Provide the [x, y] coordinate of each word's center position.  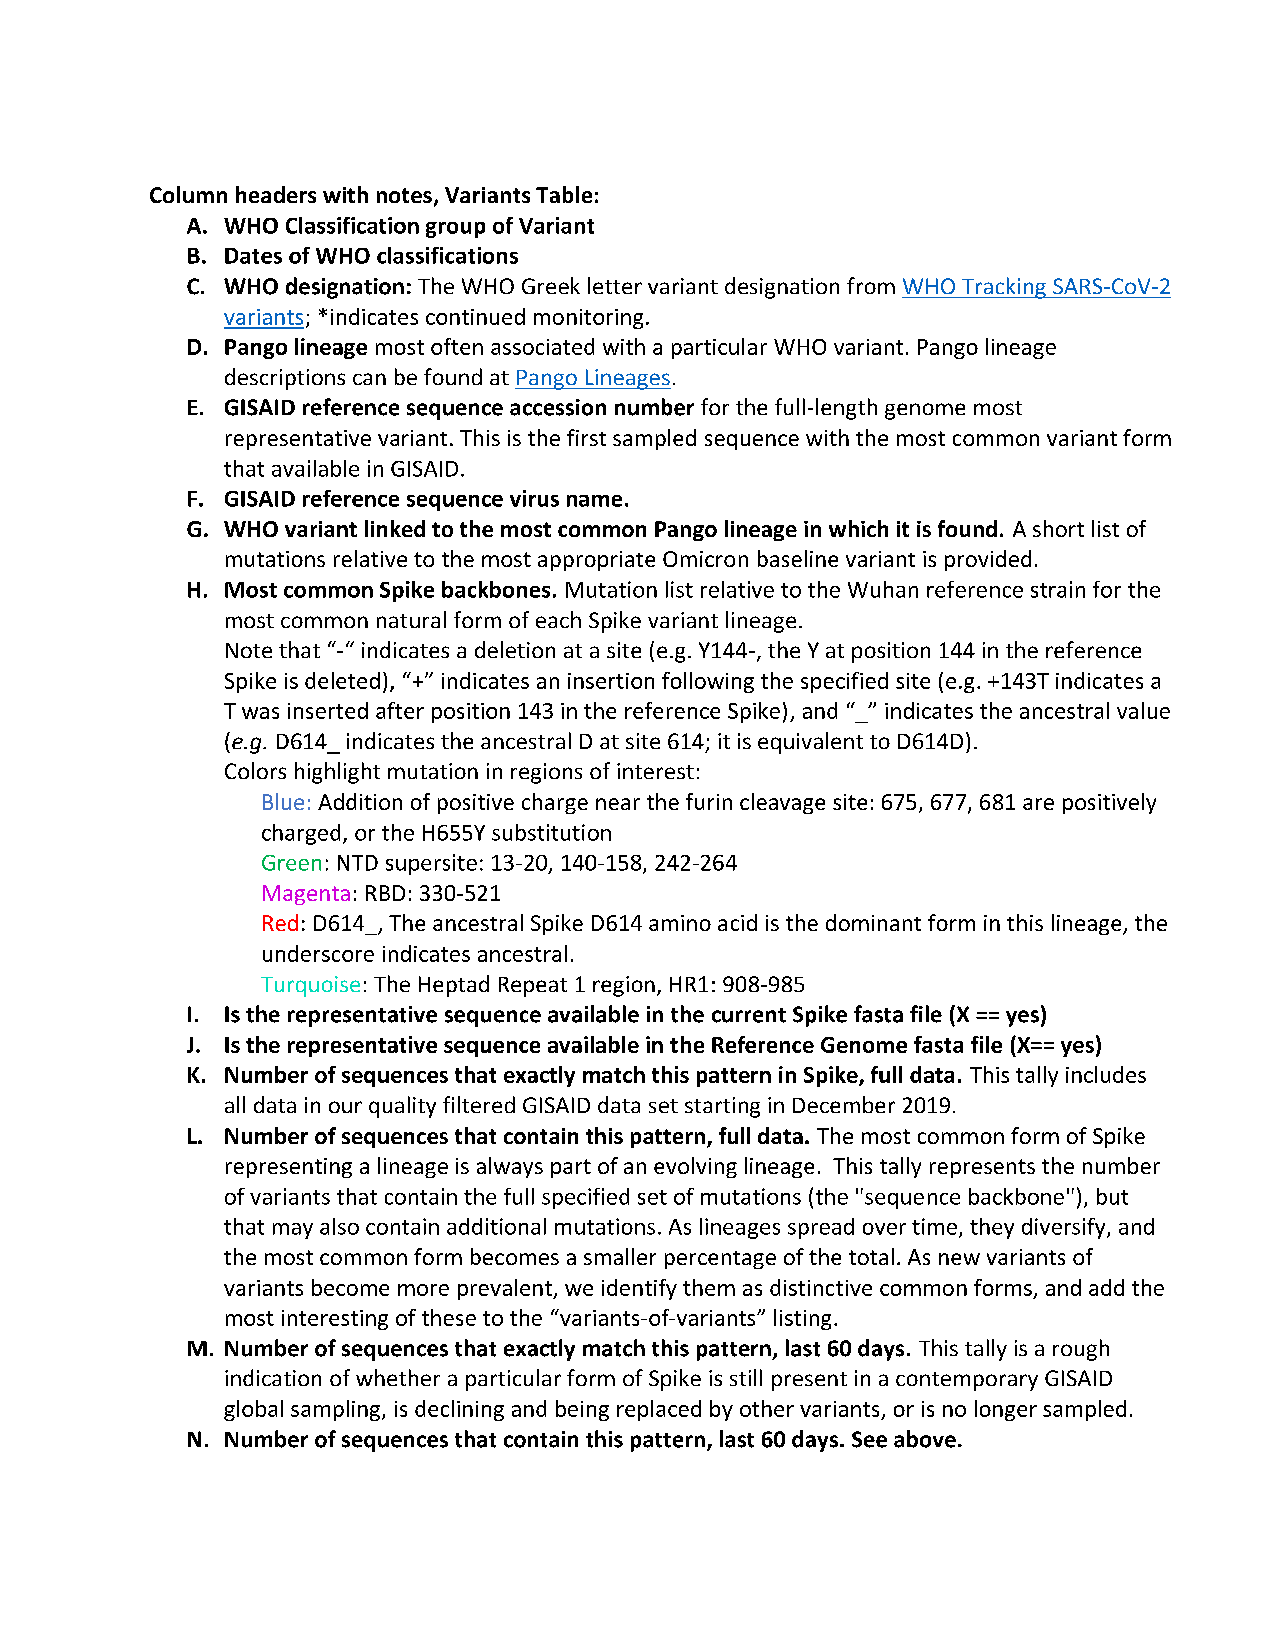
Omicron [705, 559]
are [1038, 804]
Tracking [1004, 288]
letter [615, 285]
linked [395, 528]
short [1058, 528]
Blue [283, 801]
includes [1106, 1074]
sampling [337, 1410]
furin [709, 801]
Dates [253, 256]
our [345, 1107]
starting [722, 1107]
